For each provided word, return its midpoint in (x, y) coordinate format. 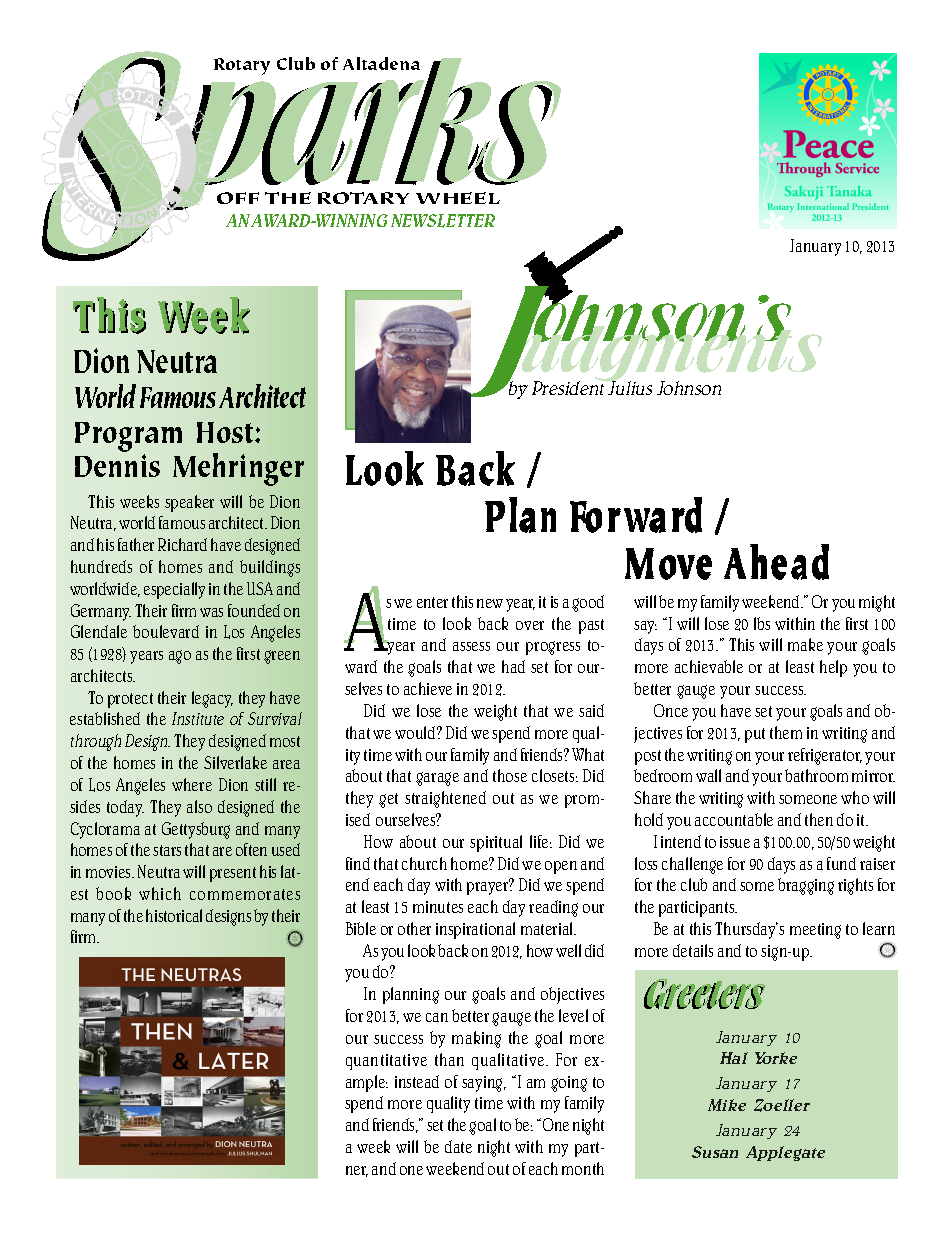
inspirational (475, 930)
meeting (815, 931)
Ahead (776, 562)
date (458, 1146)
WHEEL (458, 198)
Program (128, 437)
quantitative (386, 1062)
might (877, 603)
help (833, 668)
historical (174, 915)
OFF (238, 198)
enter (432, 602)
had (513, 666)
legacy (212, 699)
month (583, 1168)
